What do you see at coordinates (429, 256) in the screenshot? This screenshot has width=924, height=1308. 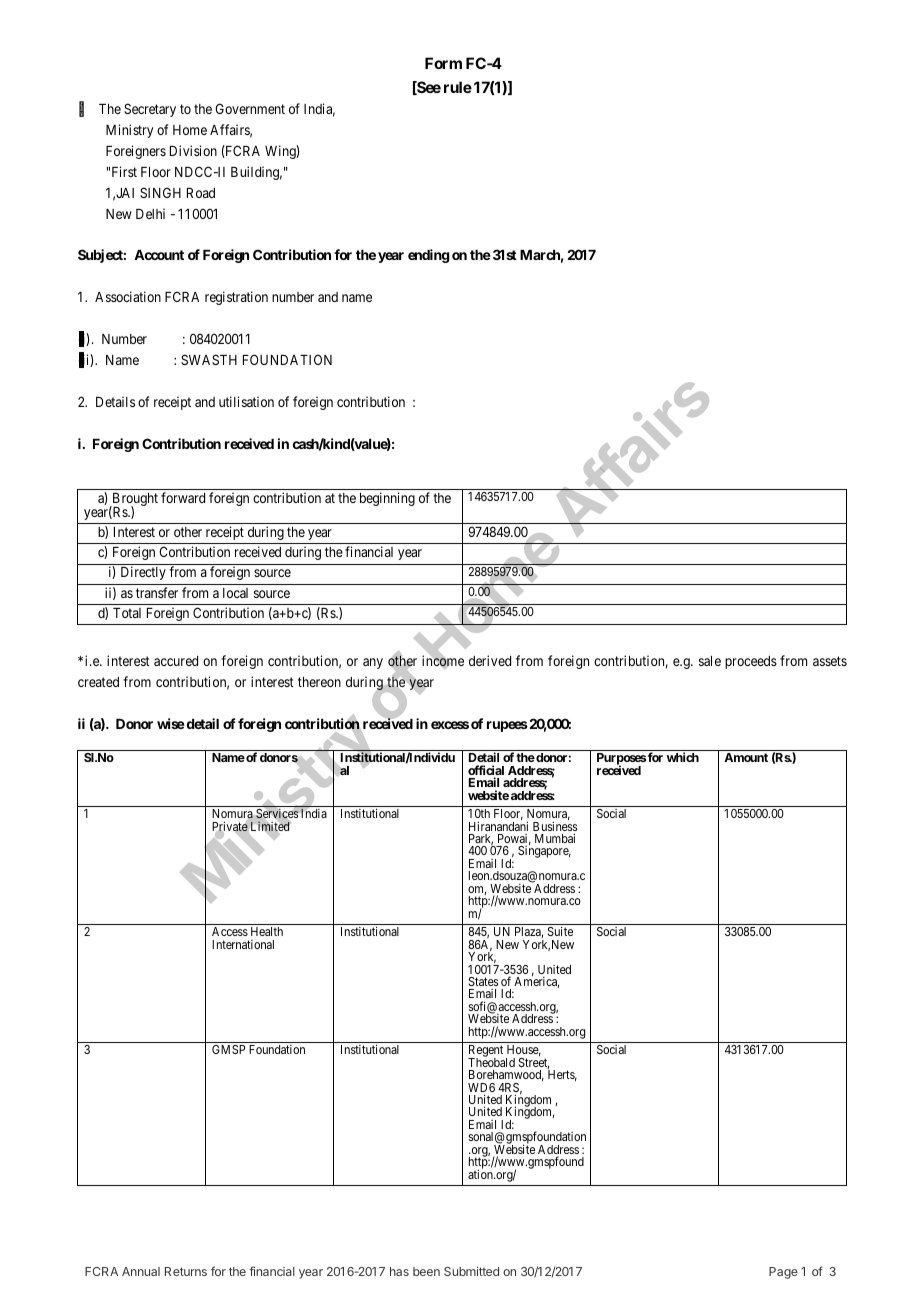 I see `ending` at bounding box center [429, 256].
